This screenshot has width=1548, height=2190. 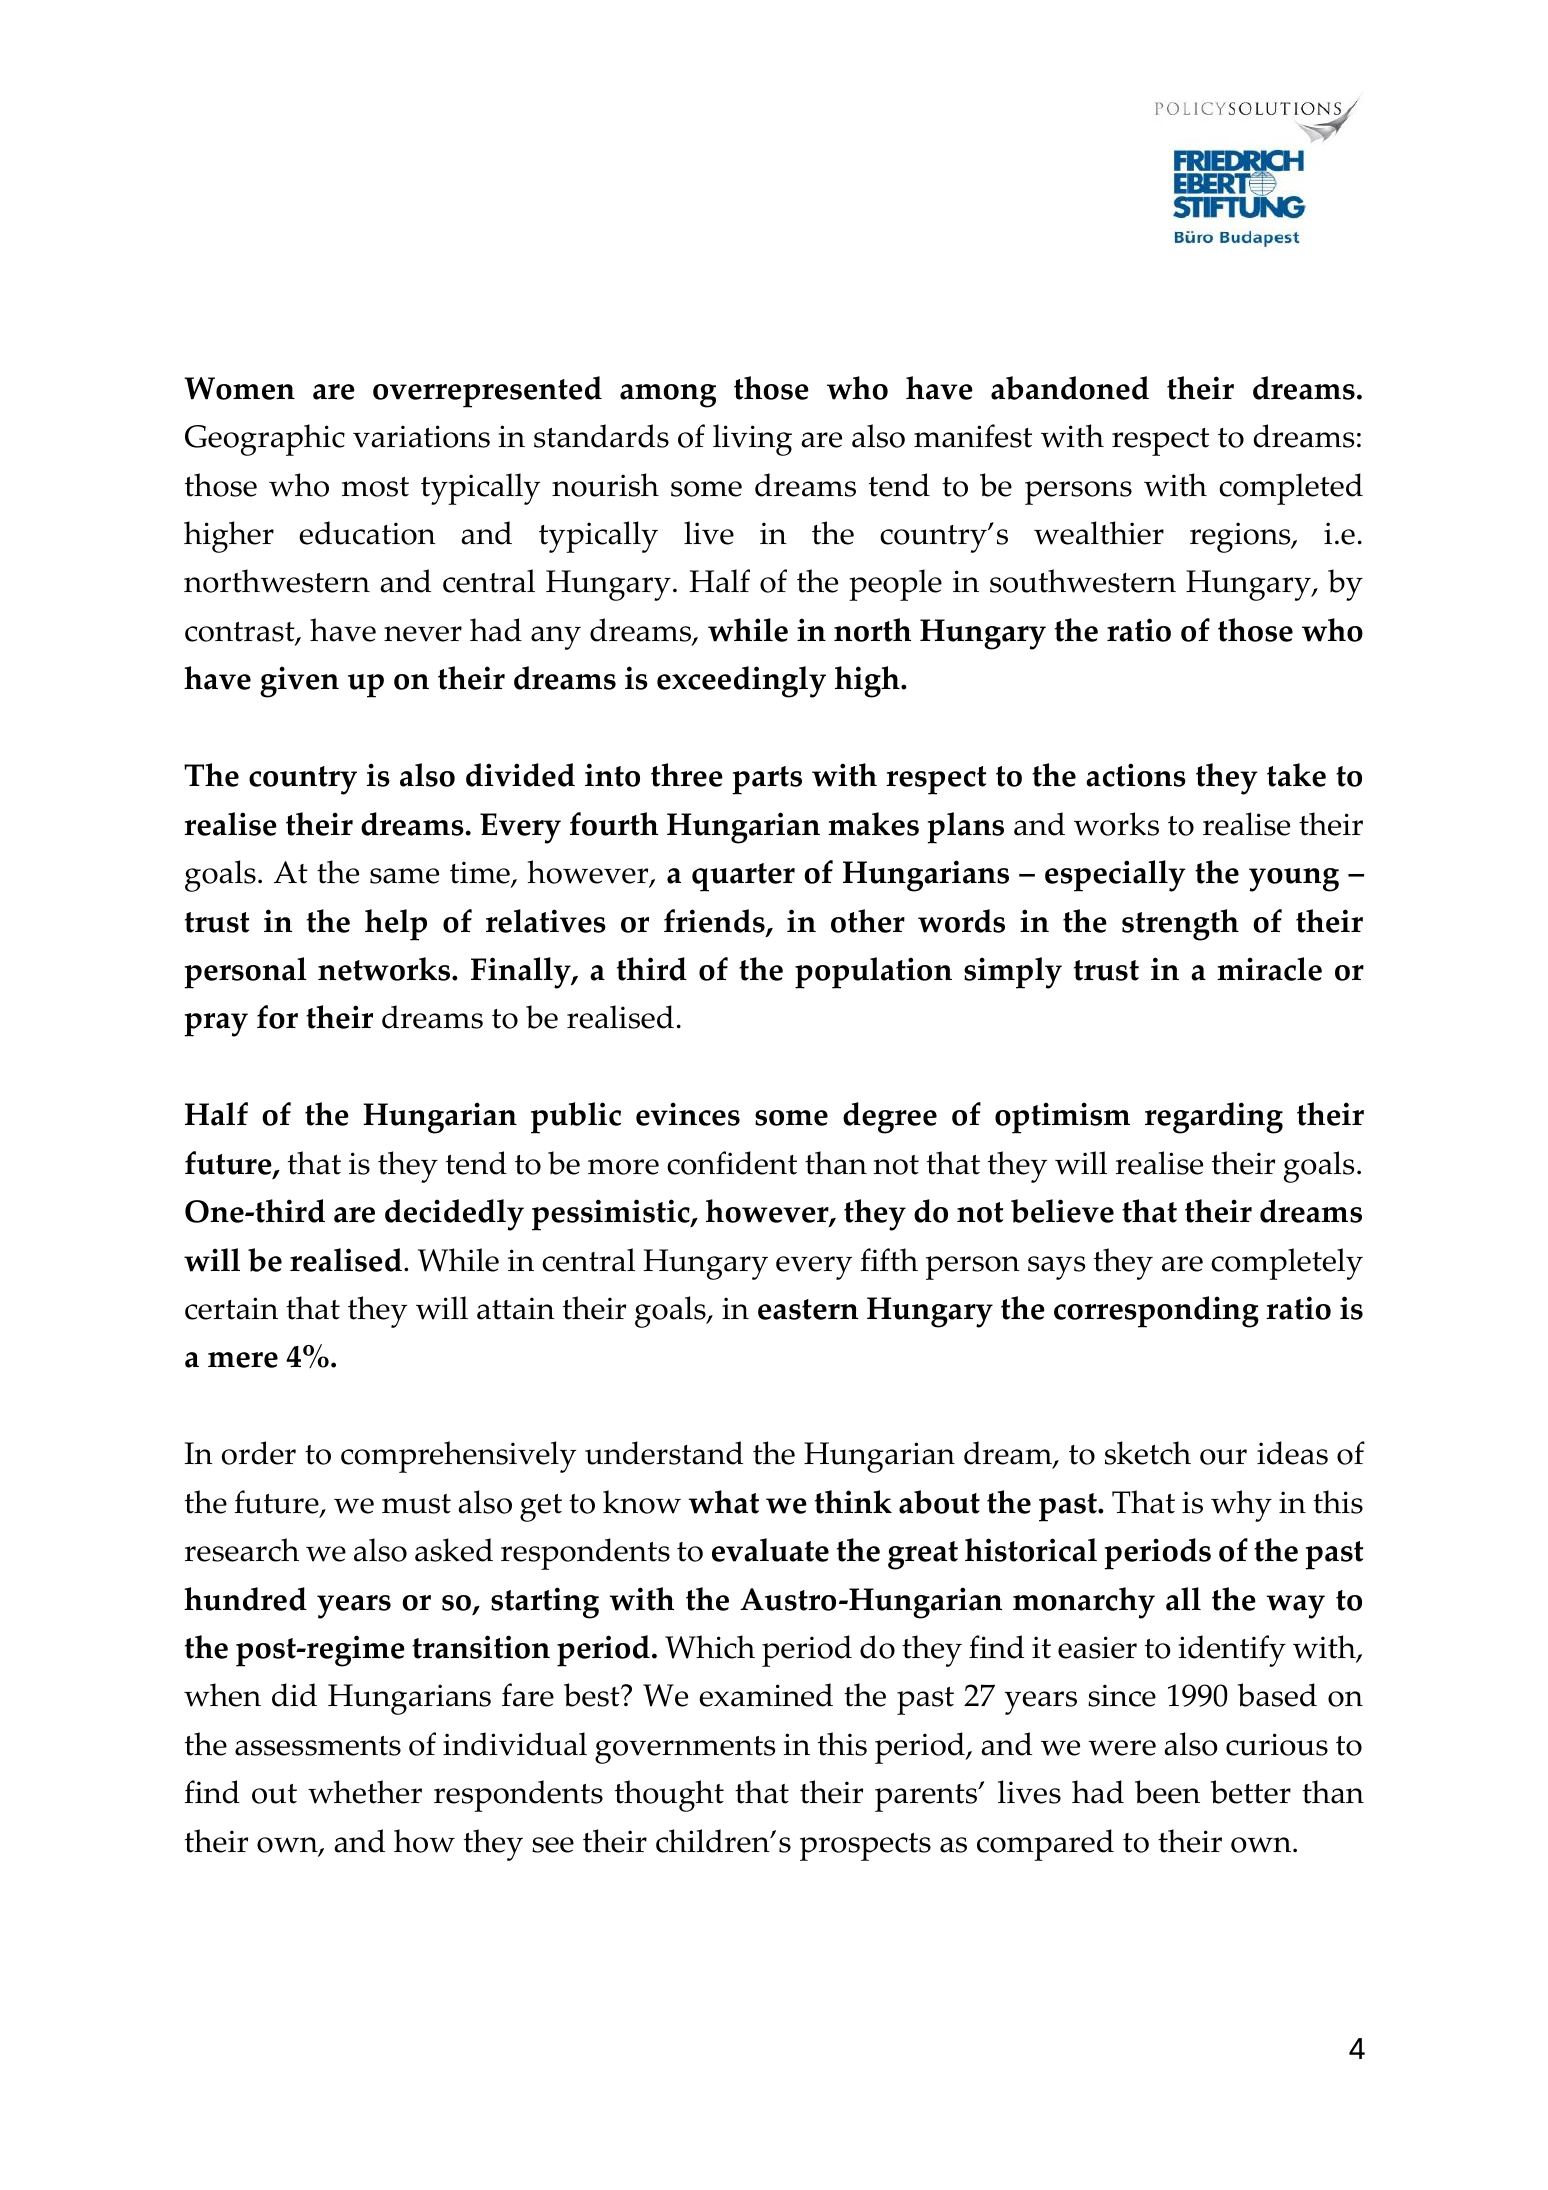 What do you see at coordinates (421, 436) in the screenshot?
I see `variations` at bounding box center [421, 436].
